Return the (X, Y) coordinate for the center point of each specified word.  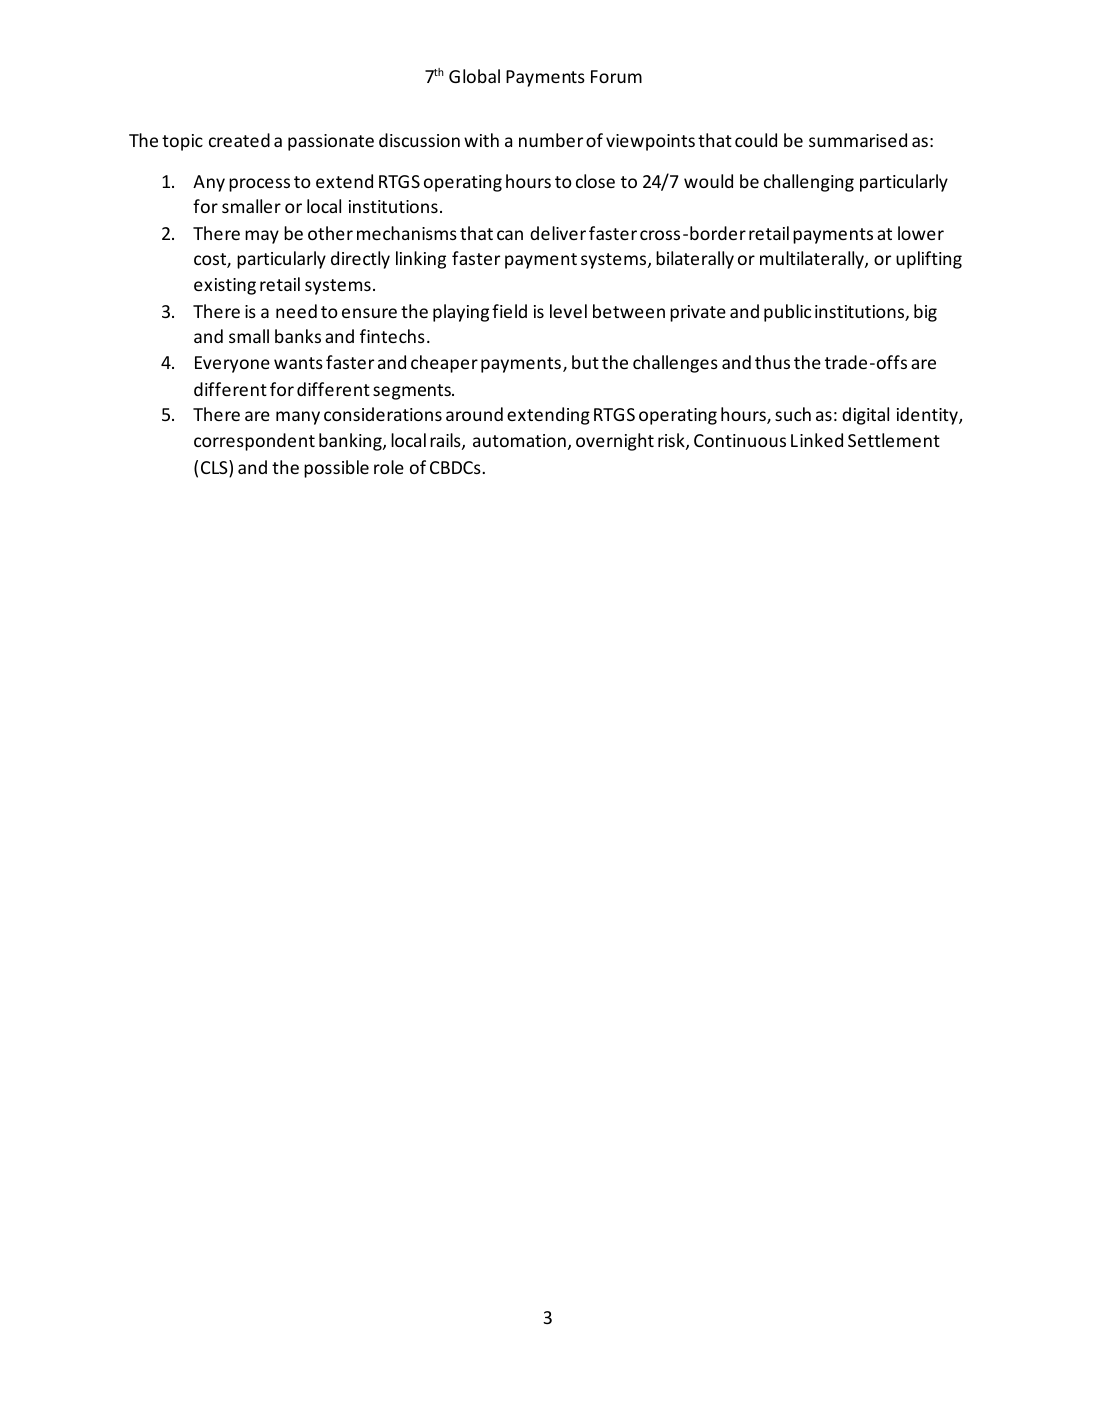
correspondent (254, 442)
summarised (858, 140)
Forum (616, 76)
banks (298, 336)
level (568, 311)
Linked (817, 440)
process (259, 185)
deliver (558, 233)
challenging (809, 183)
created (239, 140)
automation (519, 440)
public (787, 313)
